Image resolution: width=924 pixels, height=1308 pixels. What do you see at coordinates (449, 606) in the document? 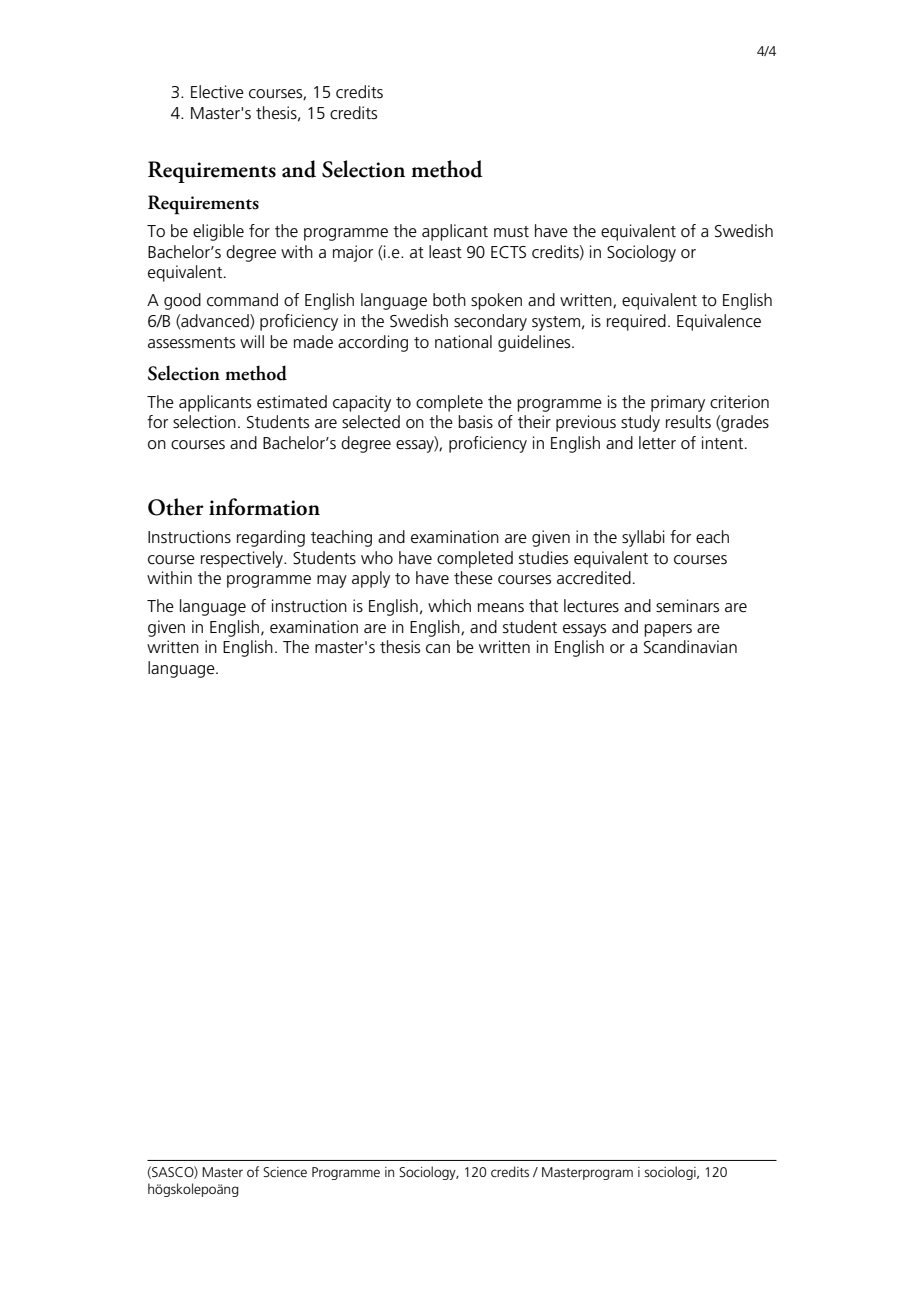
I see `which` at bounding box center [449, 606].
